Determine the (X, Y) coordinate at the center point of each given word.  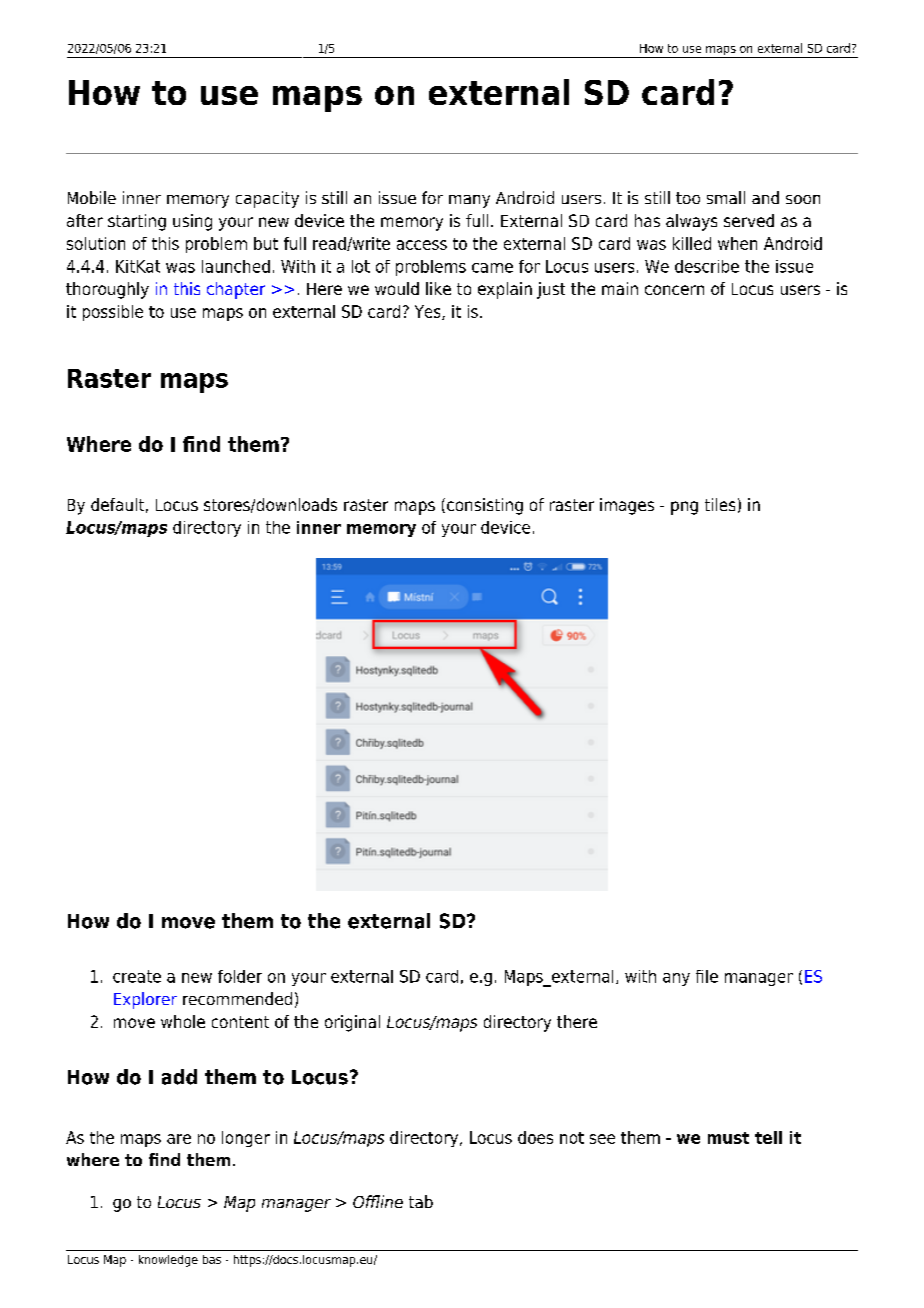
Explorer (145, 1000)
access (422, 245)
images (627, 506)
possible (113, 313)
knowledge (168, 1261)
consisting (485, 506)
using (192, 222)
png (684, 508)
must (728, 1138)
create (137, 976)
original (352, 1023)
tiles (720, 504)
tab (421, 1201)
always (691, 222)
